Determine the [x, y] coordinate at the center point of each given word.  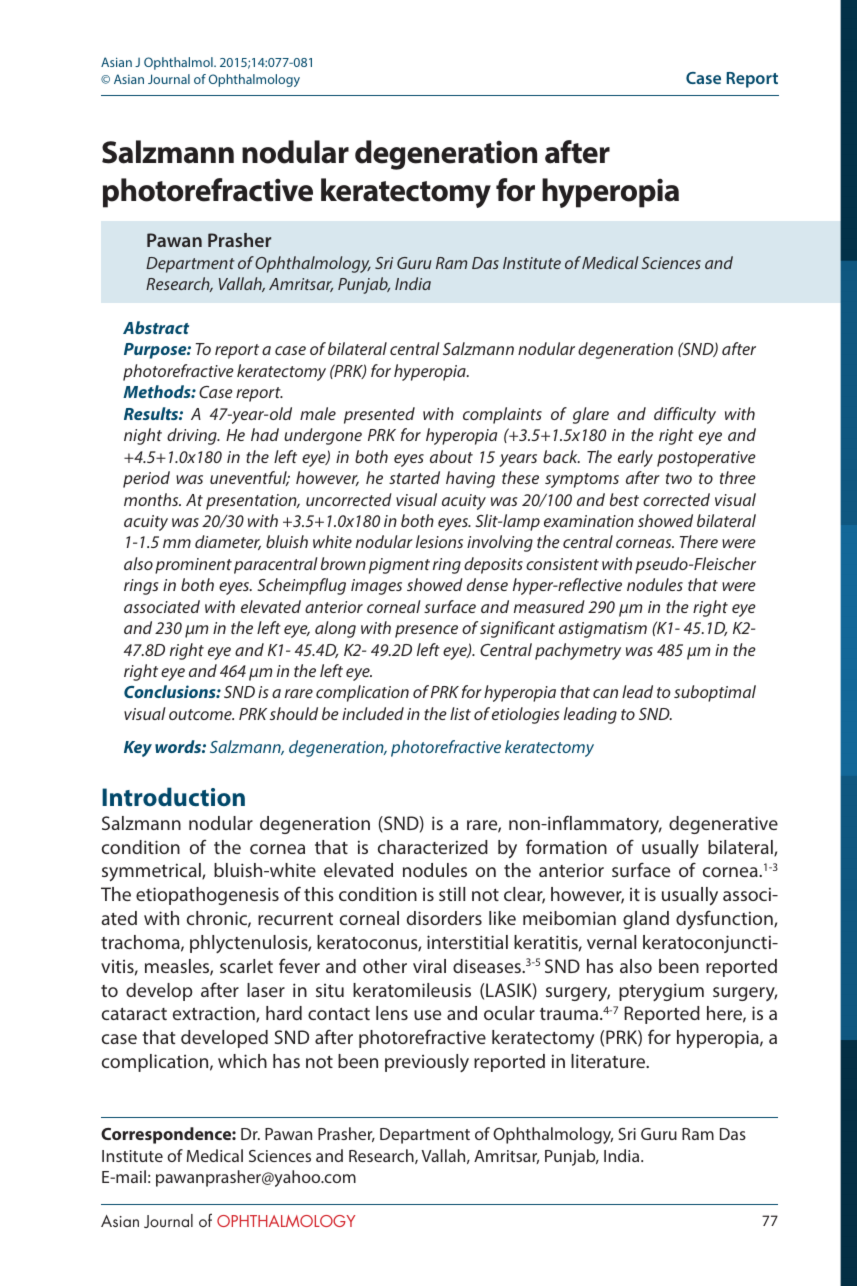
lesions [439, 541]
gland [646, 920]
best [624, 499]
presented [379, 415]
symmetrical [152, 872]
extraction [215, 1014]
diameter [228, 542]
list [460, 713]
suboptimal [715, 693]
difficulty [685, 415]
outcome [201, 714]
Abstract [156, 327]
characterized [433, 847]
